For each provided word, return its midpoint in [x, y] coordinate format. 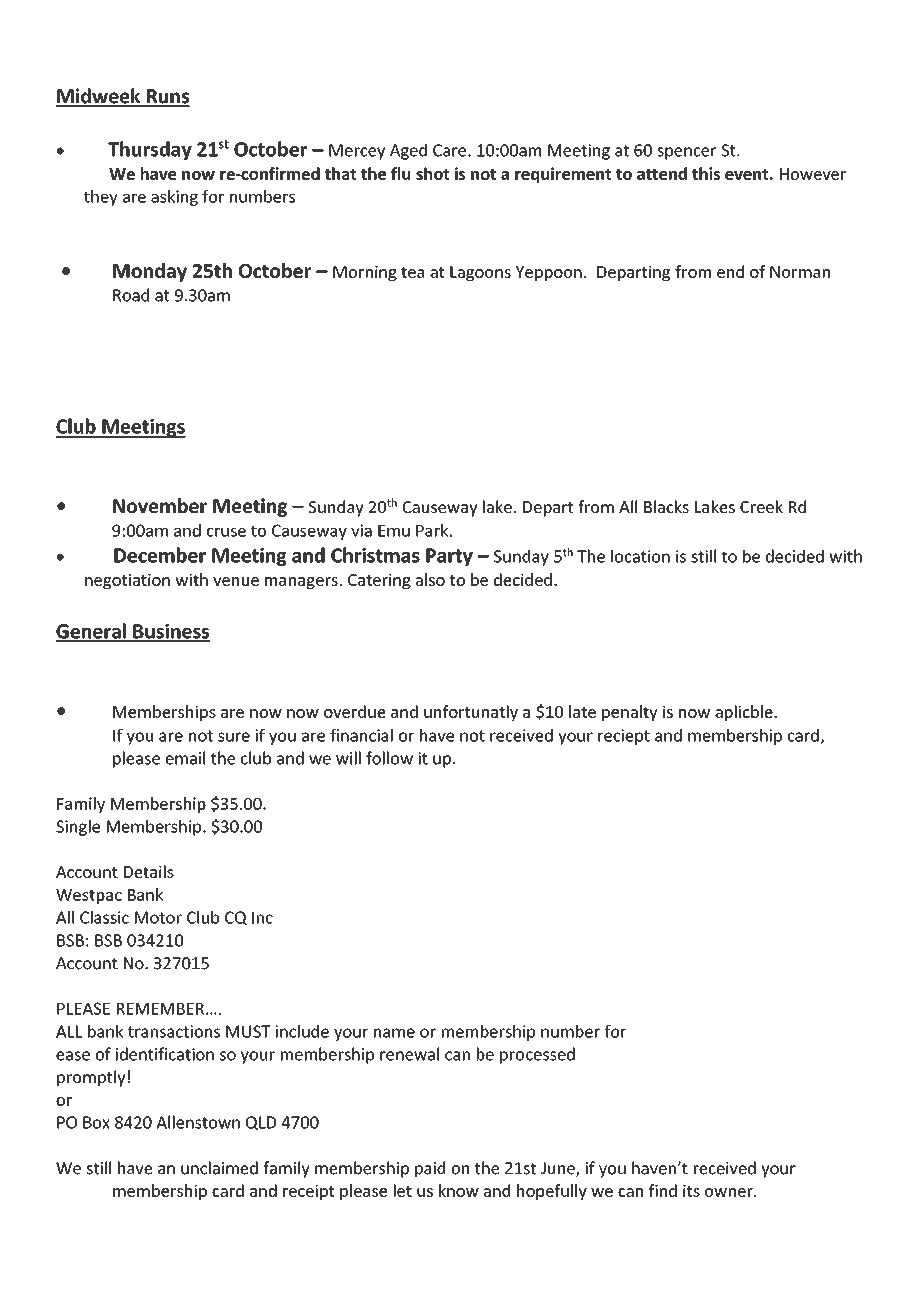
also [430, 579]
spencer [686, 153]
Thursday [150, 150]
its [691, 1191]
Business [170, 632]
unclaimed [219, 1168]
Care [449, 150]
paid [430, 1169]
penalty [630, 713]
